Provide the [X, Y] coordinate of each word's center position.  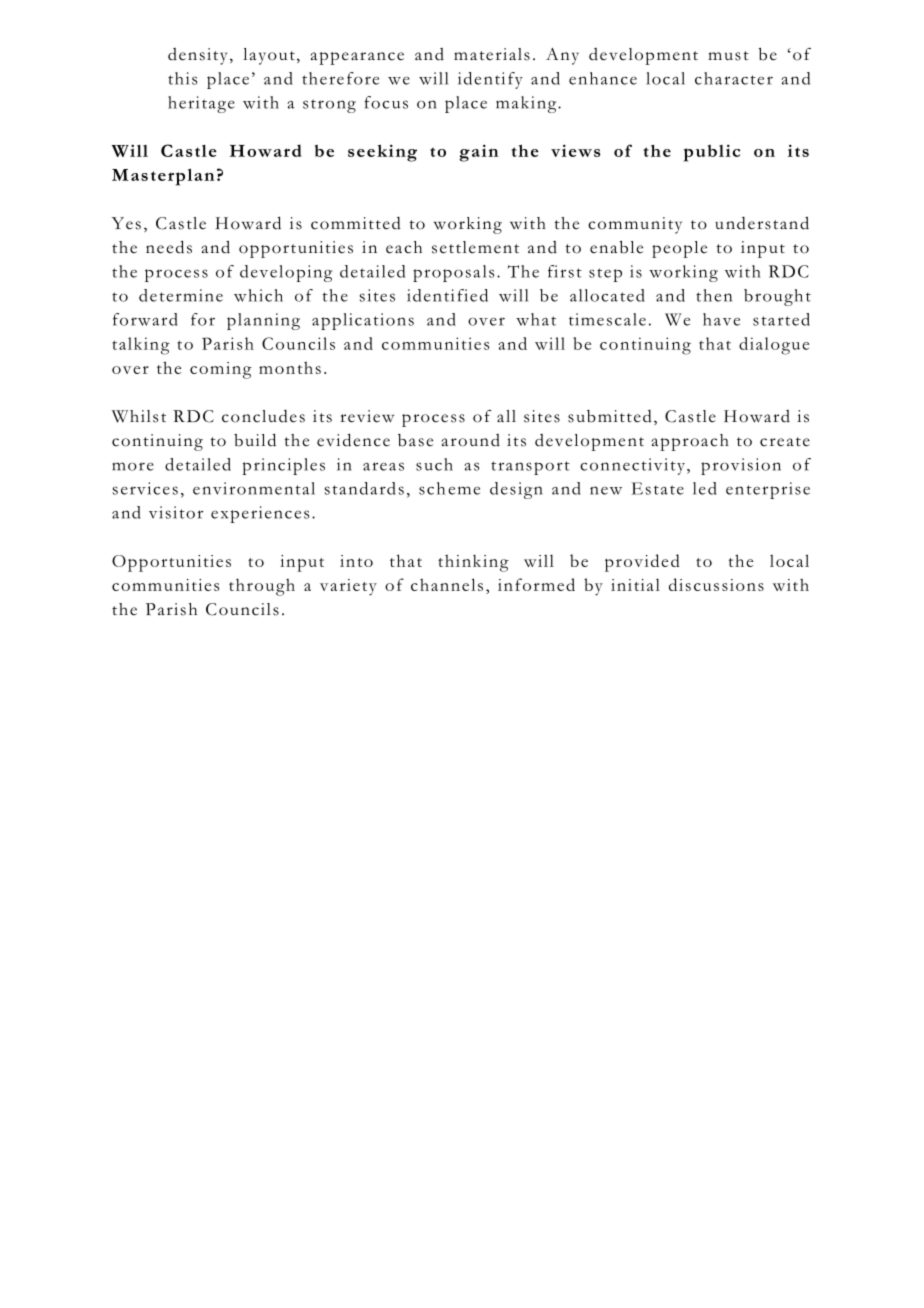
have [721, 319]
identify [490, 80]
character [734, 78]
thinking [473, 563]
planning [263, 321]
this [183, 78]
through [262, 587]
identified [447, 295]
